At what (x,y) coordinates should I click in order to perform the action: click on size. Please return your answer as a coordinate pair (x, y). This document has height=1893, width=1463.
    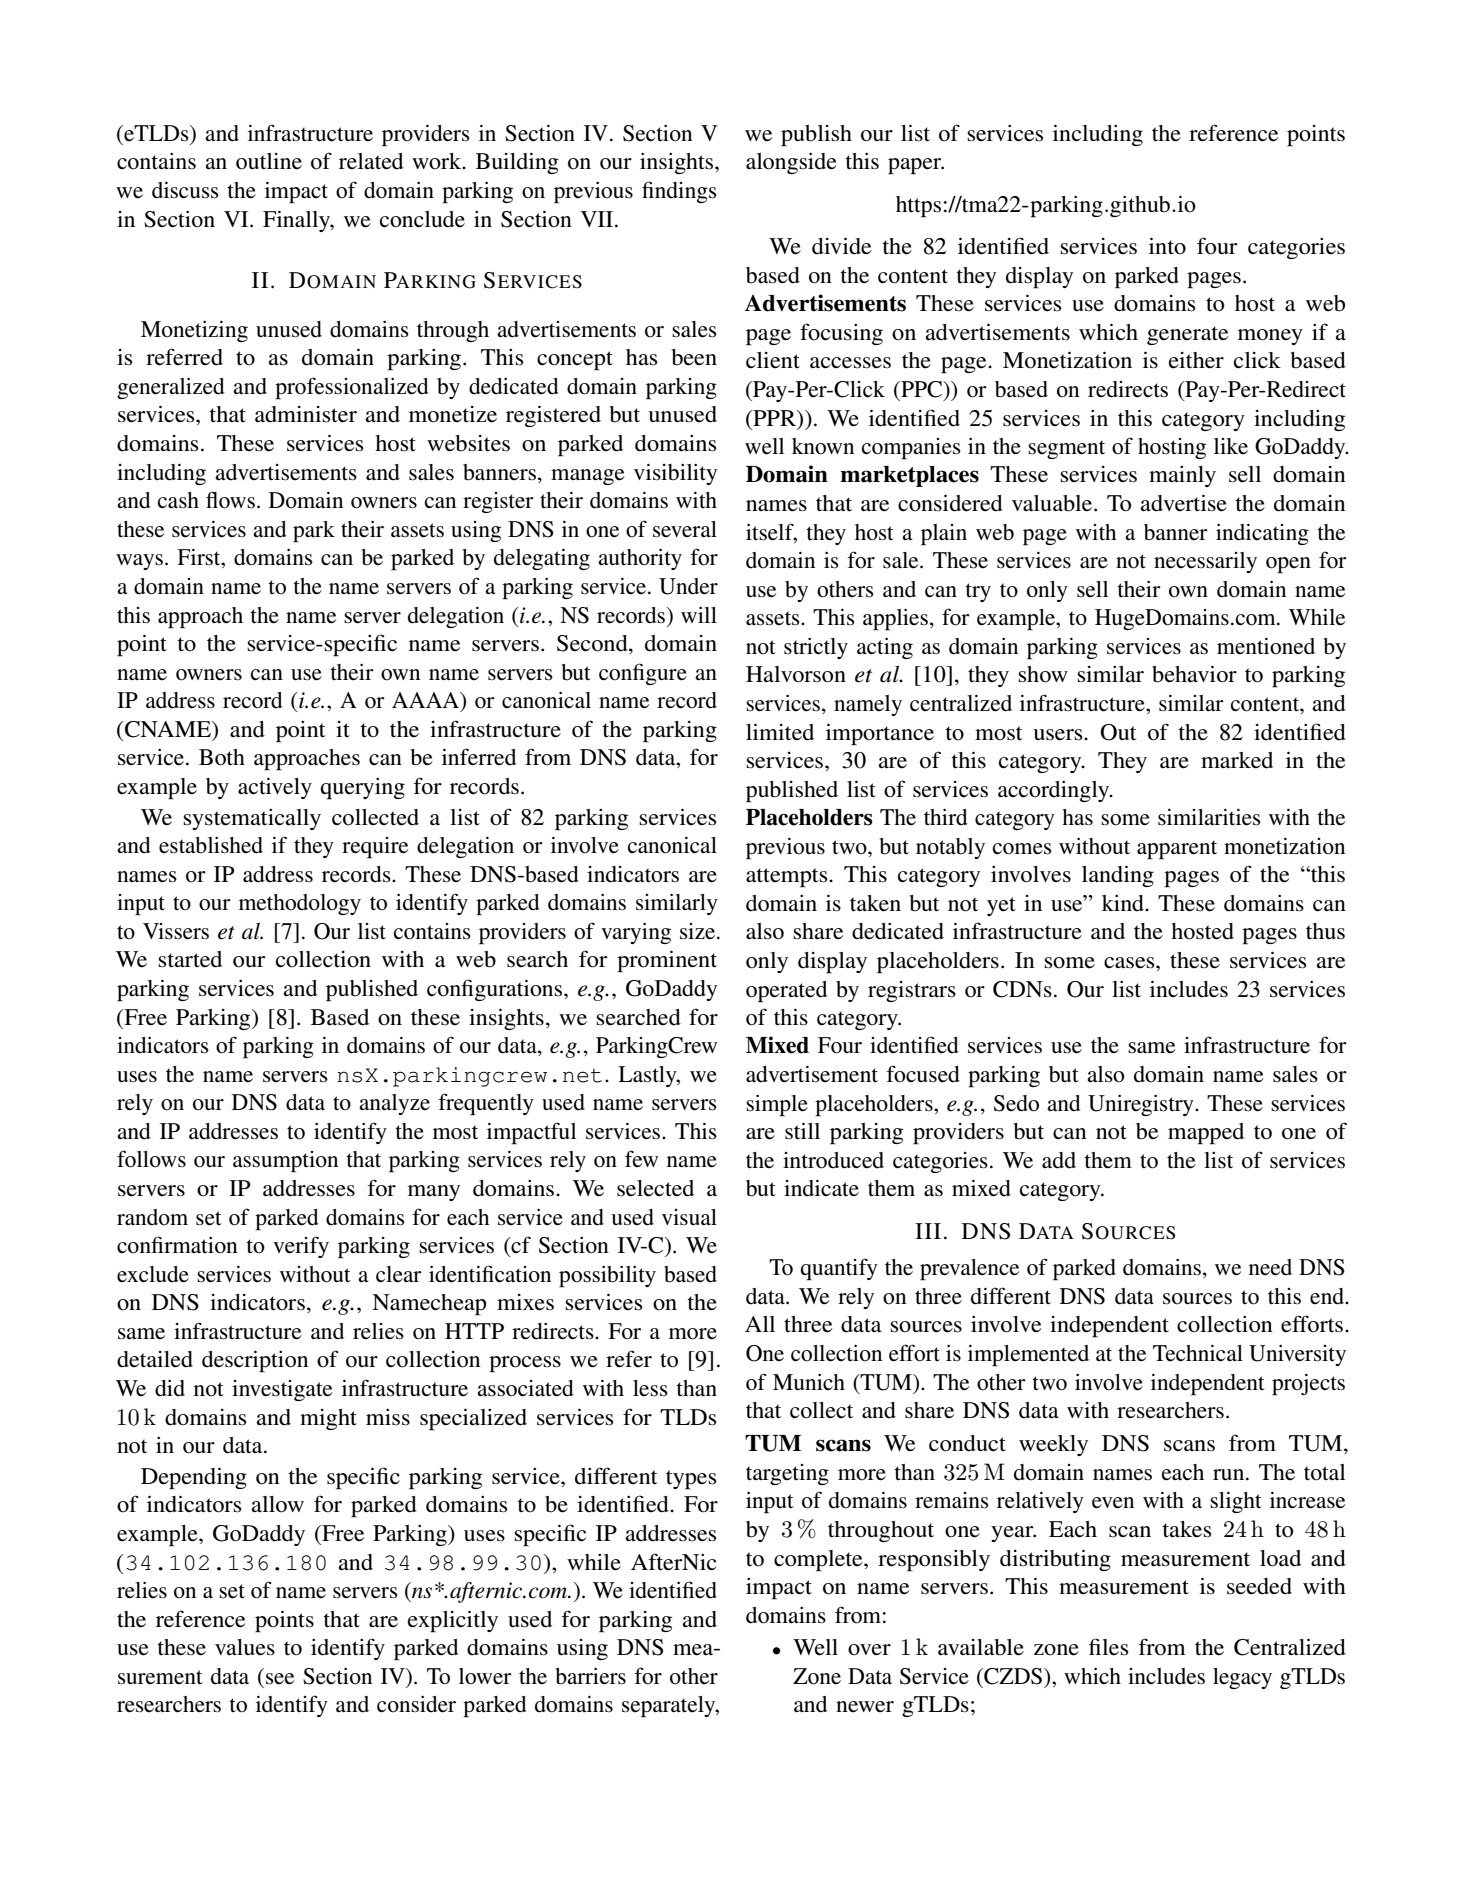
    Looking at the image, I should click on (699, 931).
